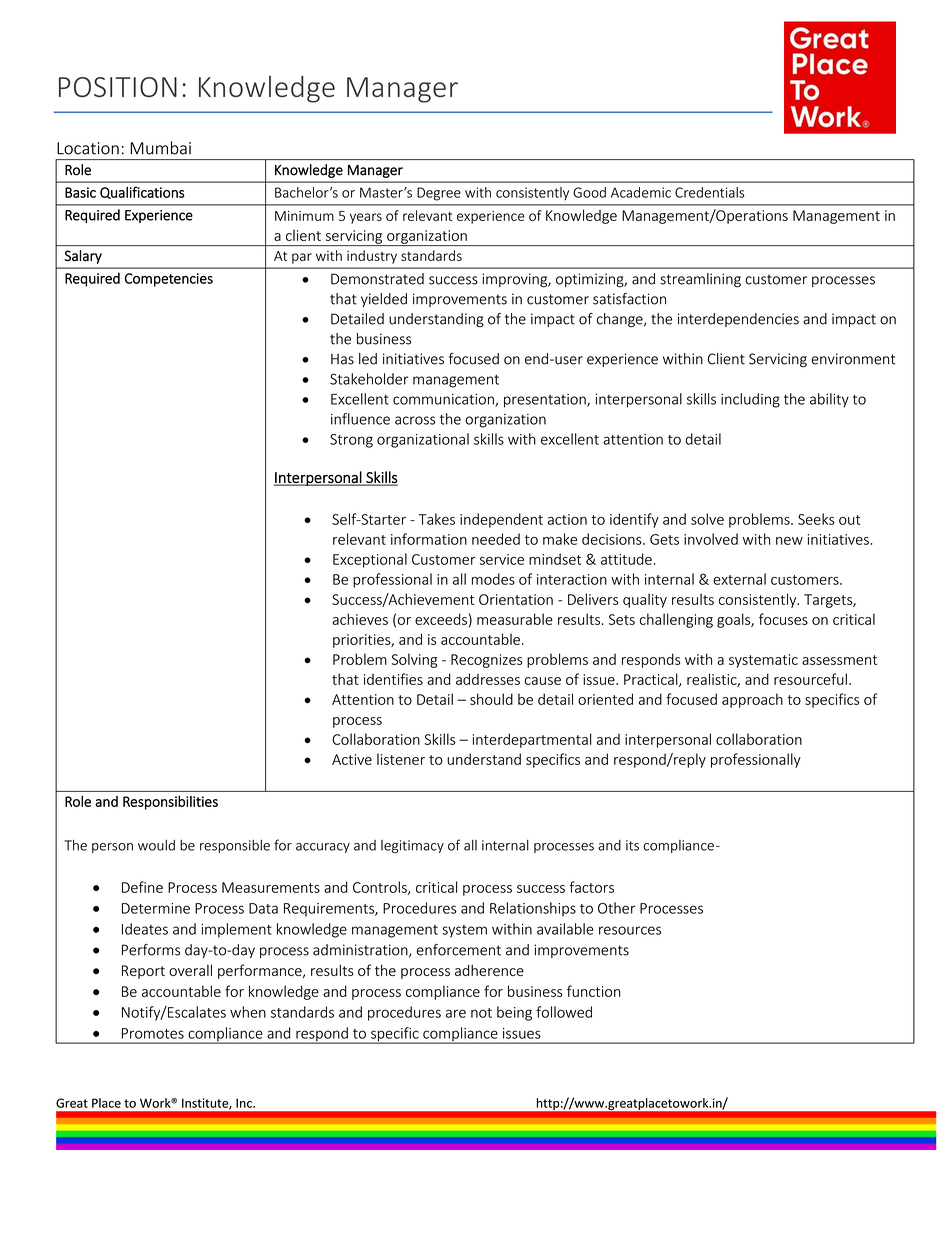 The width and height of the screenshot is (952, 1233). Describe the element at coordinates (437, 519) in the screenshot. I see `Takes` at that location.
